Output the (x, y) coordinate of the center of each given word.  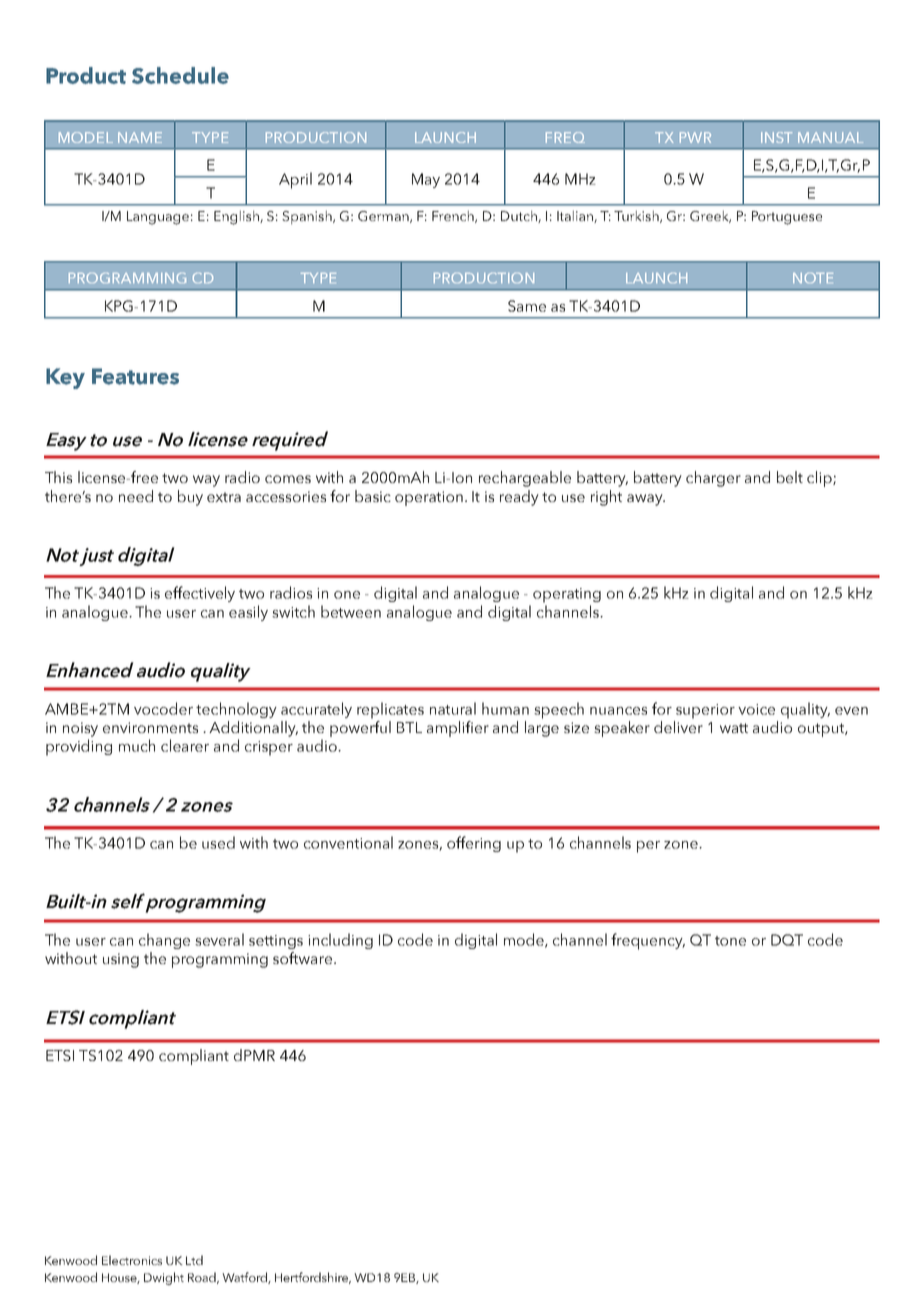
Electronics (132, 1260)
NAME (140, 137)
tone (730, 941)
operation (429, 498)
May (426, 180)
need (136, 496)
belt (790, 477)
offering (474, 844)
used (218, 842)
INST (776, 137)
